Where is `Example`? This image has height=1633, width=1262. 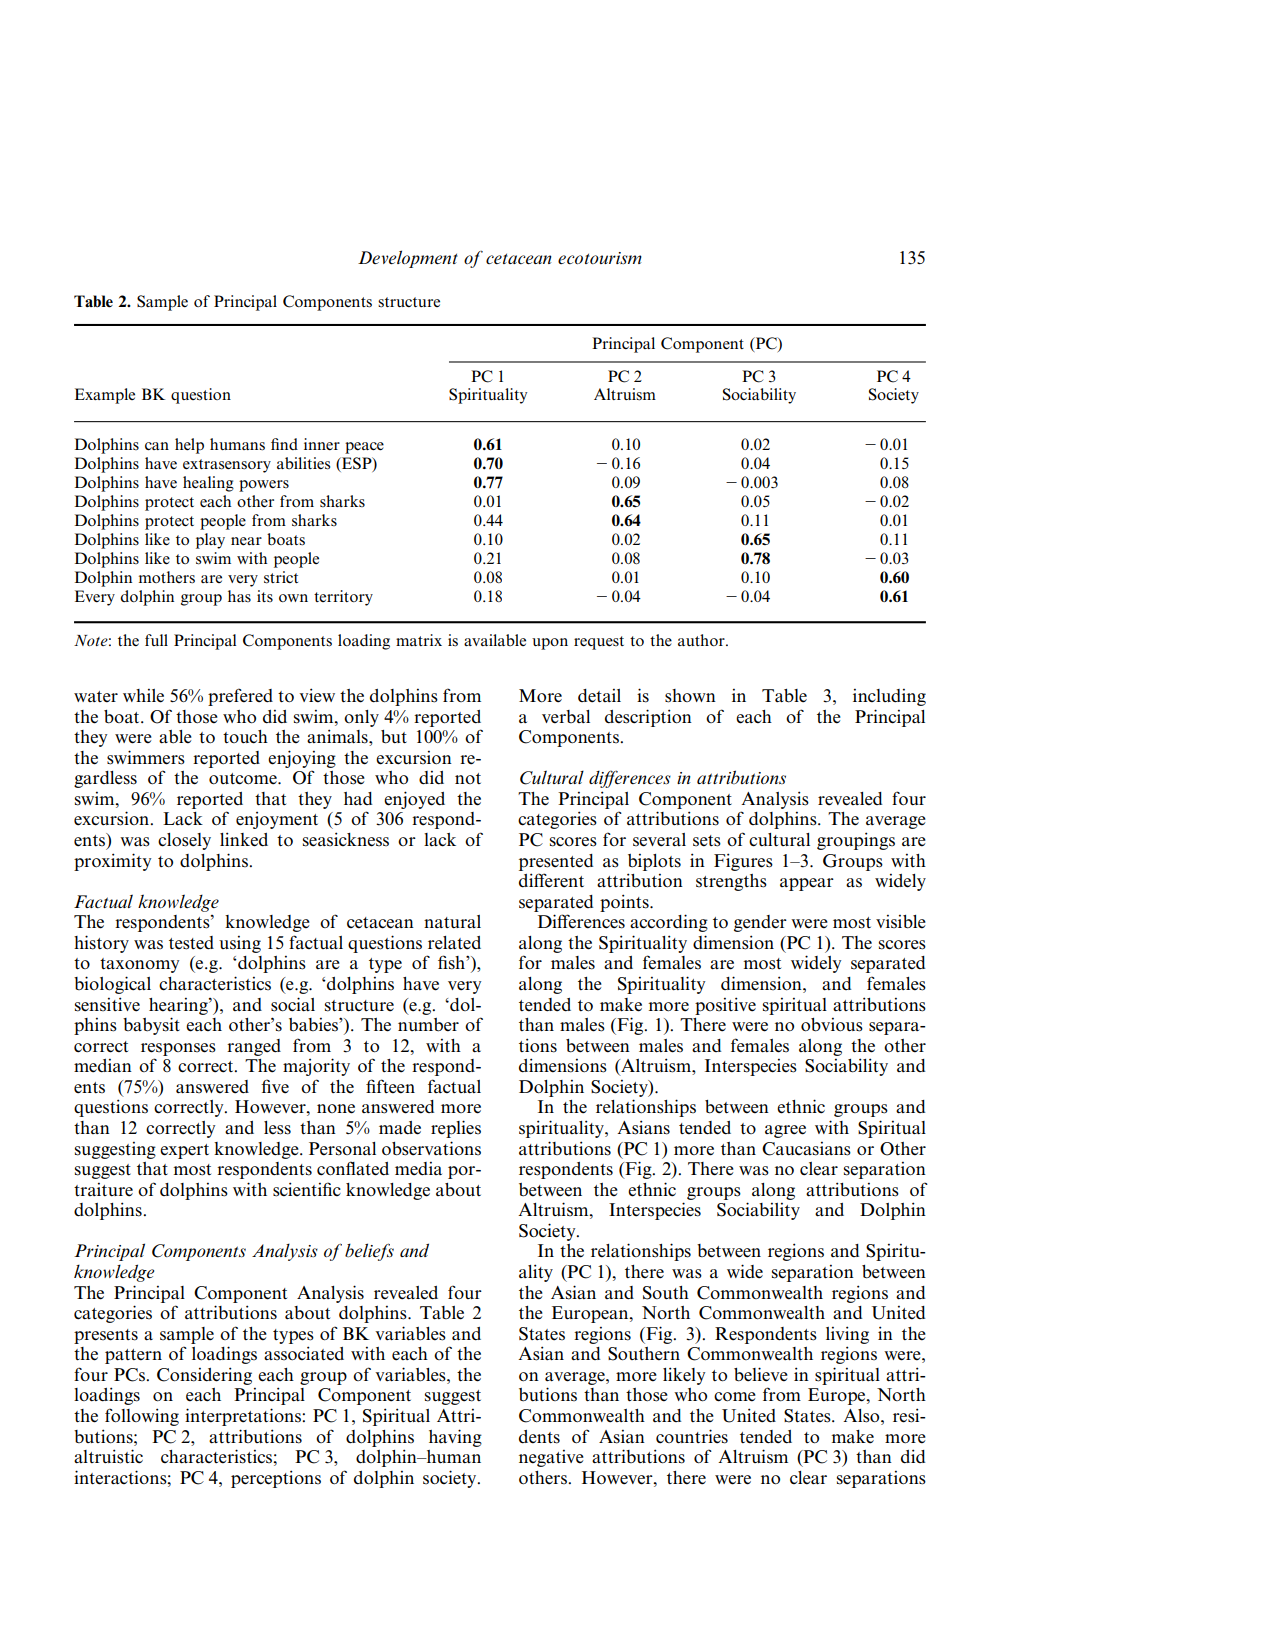
Example is located at coordinates (105, 396).
